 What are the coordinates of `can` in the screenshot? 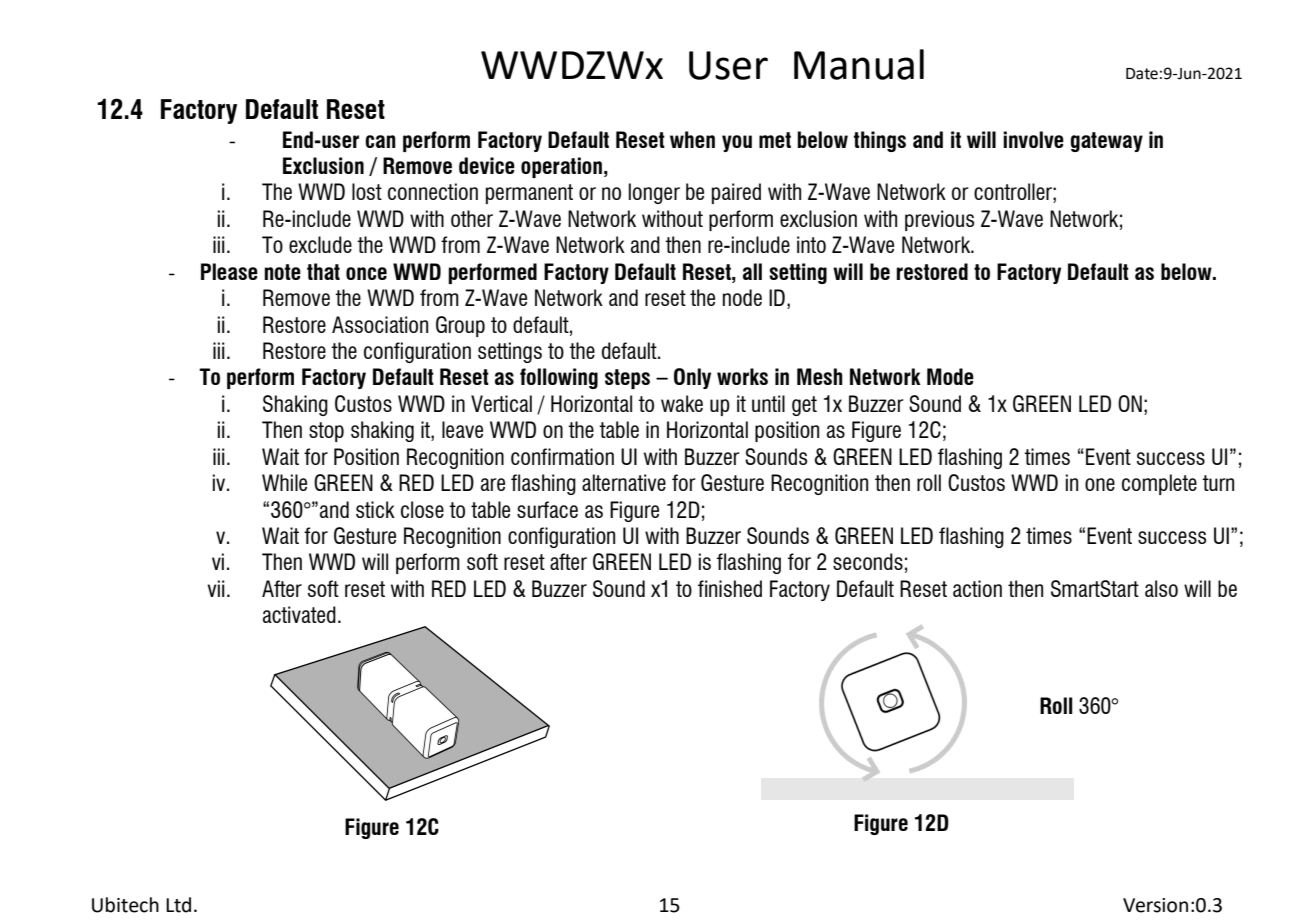 It's located at (380, 141).
